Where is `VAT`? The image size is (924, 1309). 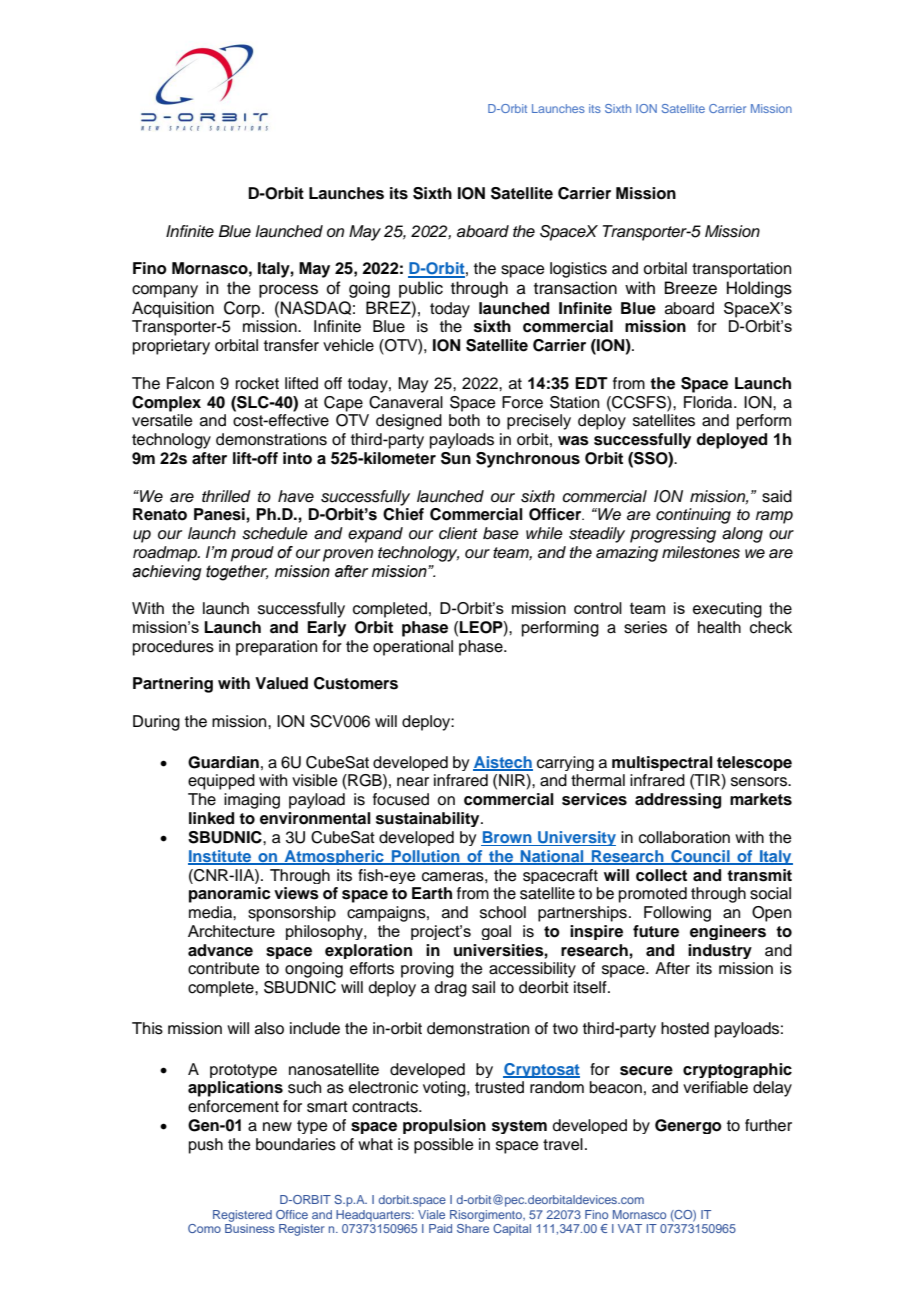 VAT is located at coordinates (630, 1228).
